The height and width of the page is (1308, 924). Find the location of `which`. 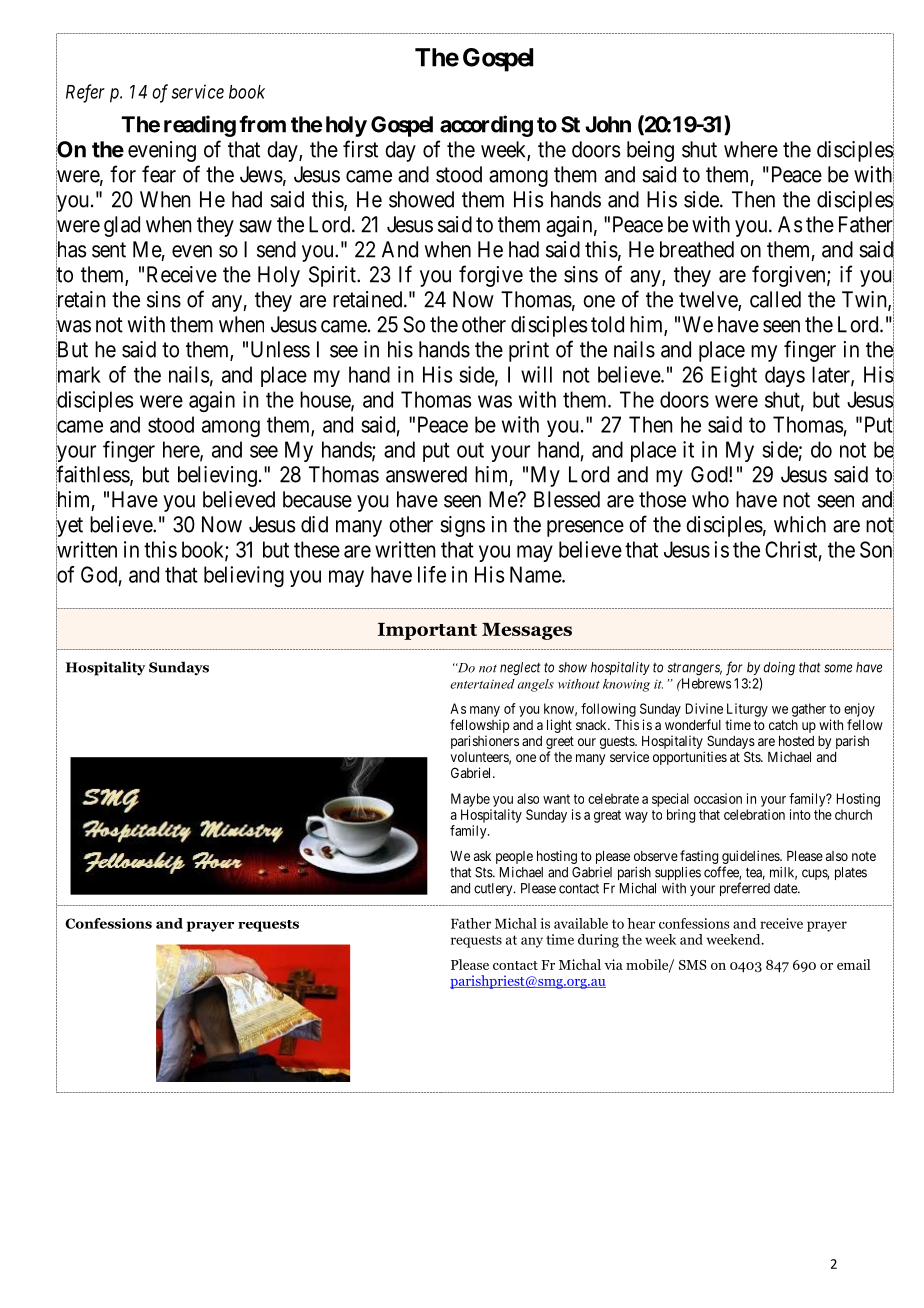

which is located at coordinates (800, 524).
